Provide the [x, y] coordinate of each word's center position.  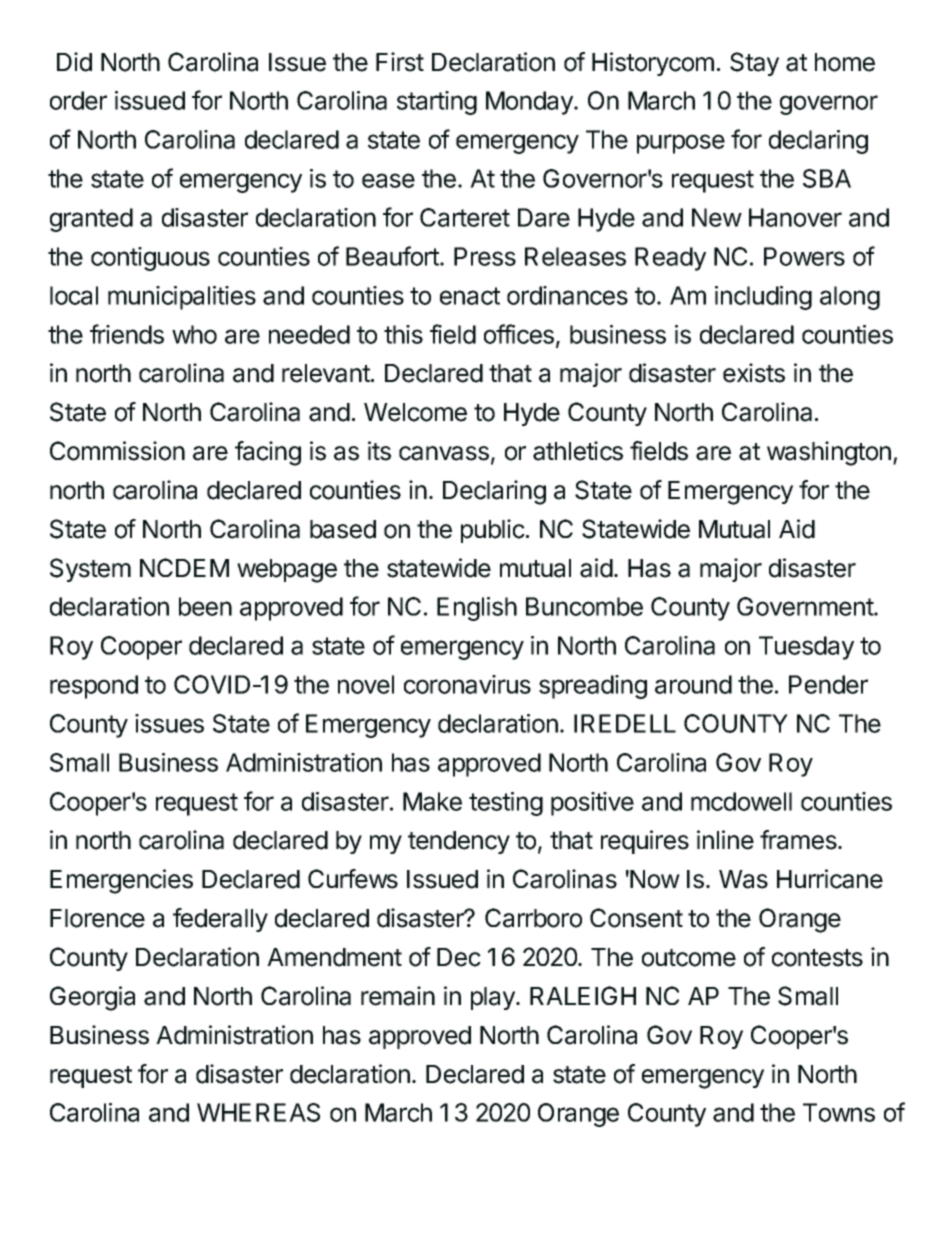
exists [754, 373]
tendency [459, 842]
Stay [754, 64]
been [205, 606]
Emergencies [121, 881]
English [477, 609]
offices [519, 334]
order [78, 100]
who [194, 334]
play [494, 998]
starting [437, 103]
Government [806, 606]
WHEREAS [258, 1112]
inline [725, 840]
